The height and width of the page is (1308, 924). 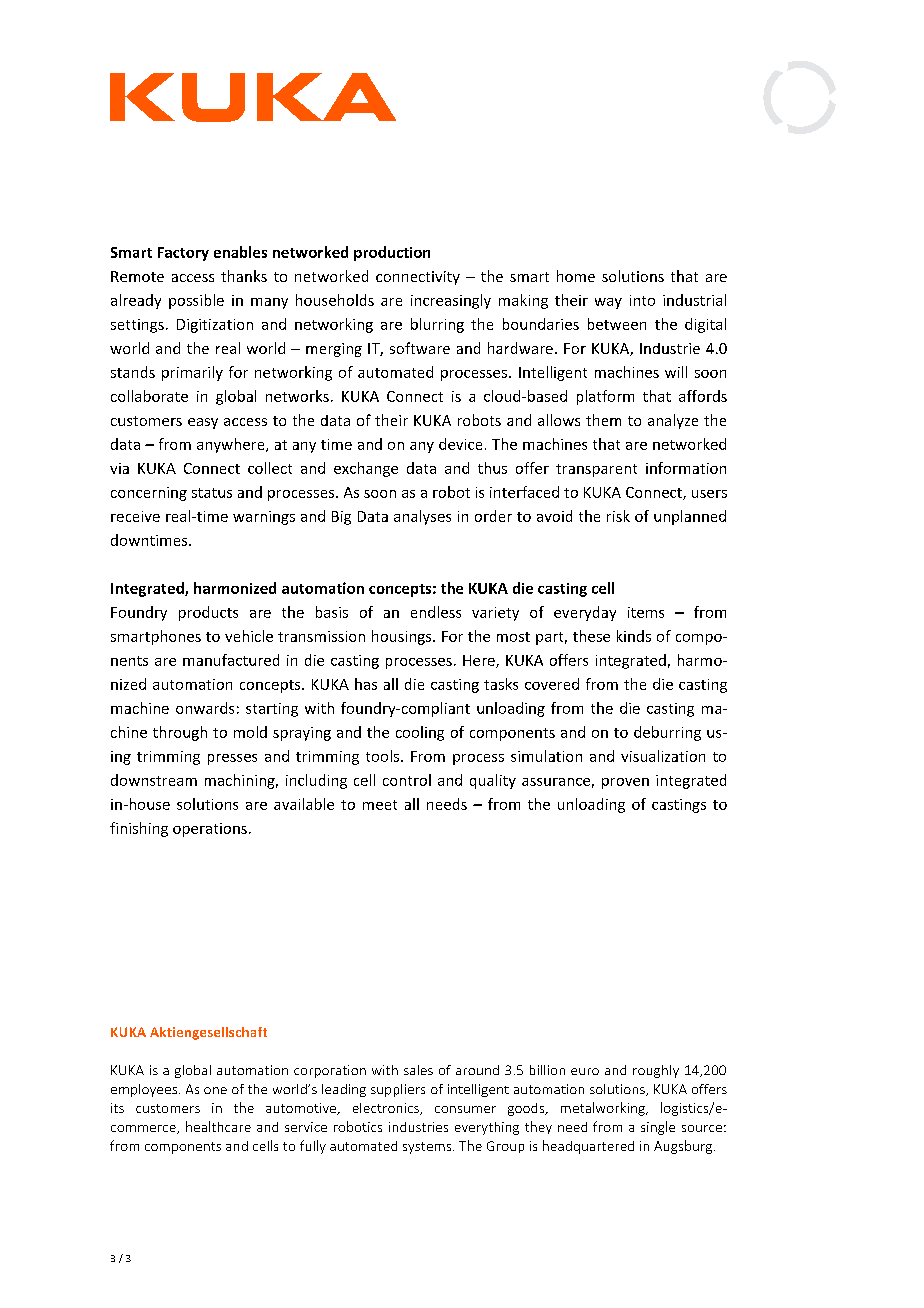 What do you see at coordinates (625, 783) in the page?
I see `proven` at bounding box center [625, 783].
